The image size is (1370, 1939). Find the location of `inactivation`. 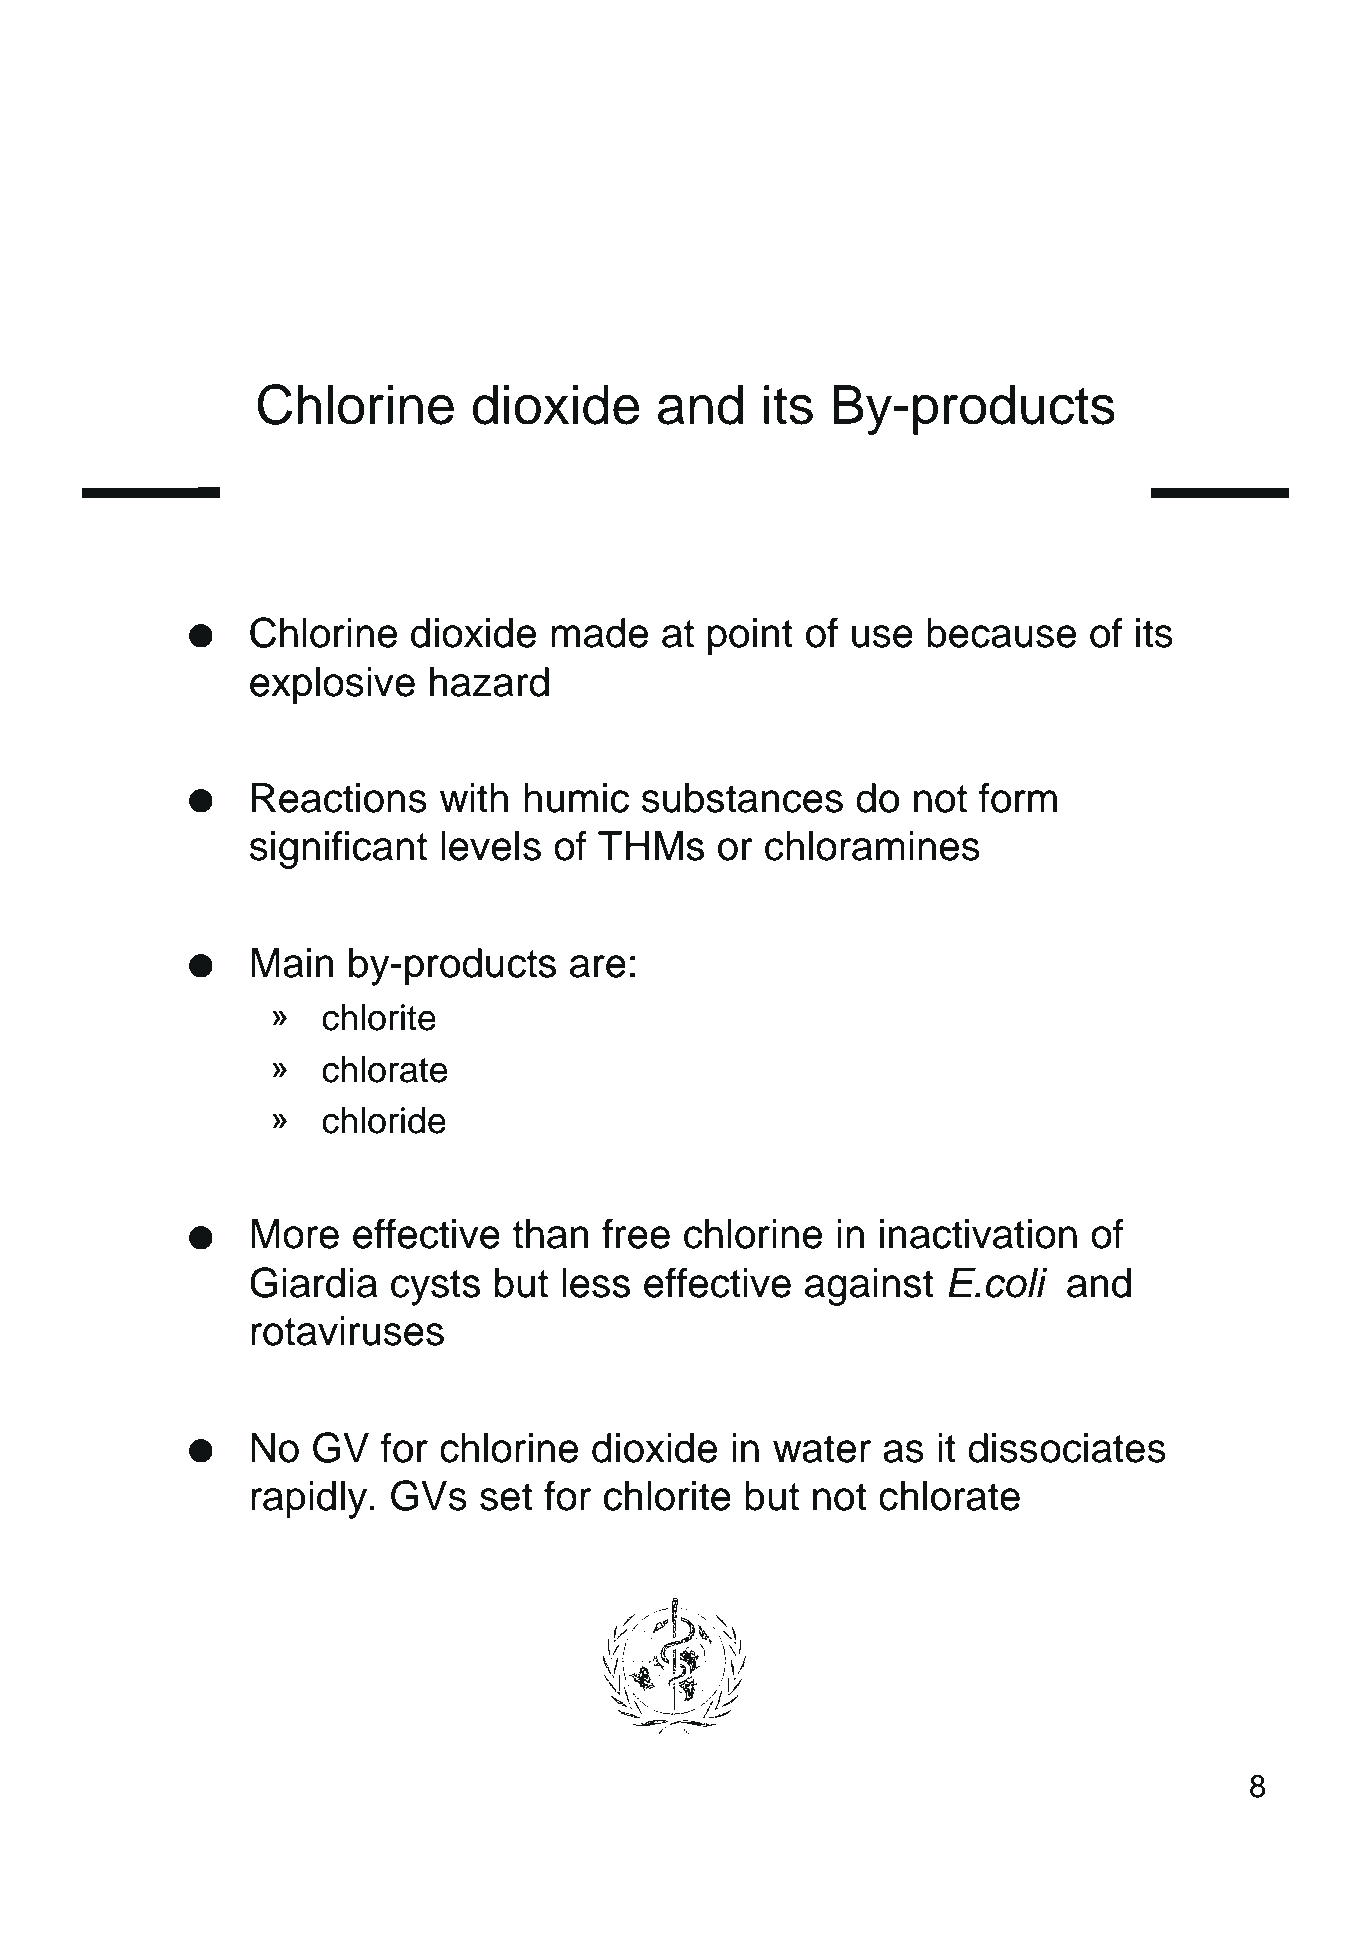

inactivation is located at coordinates (978, 1234).
